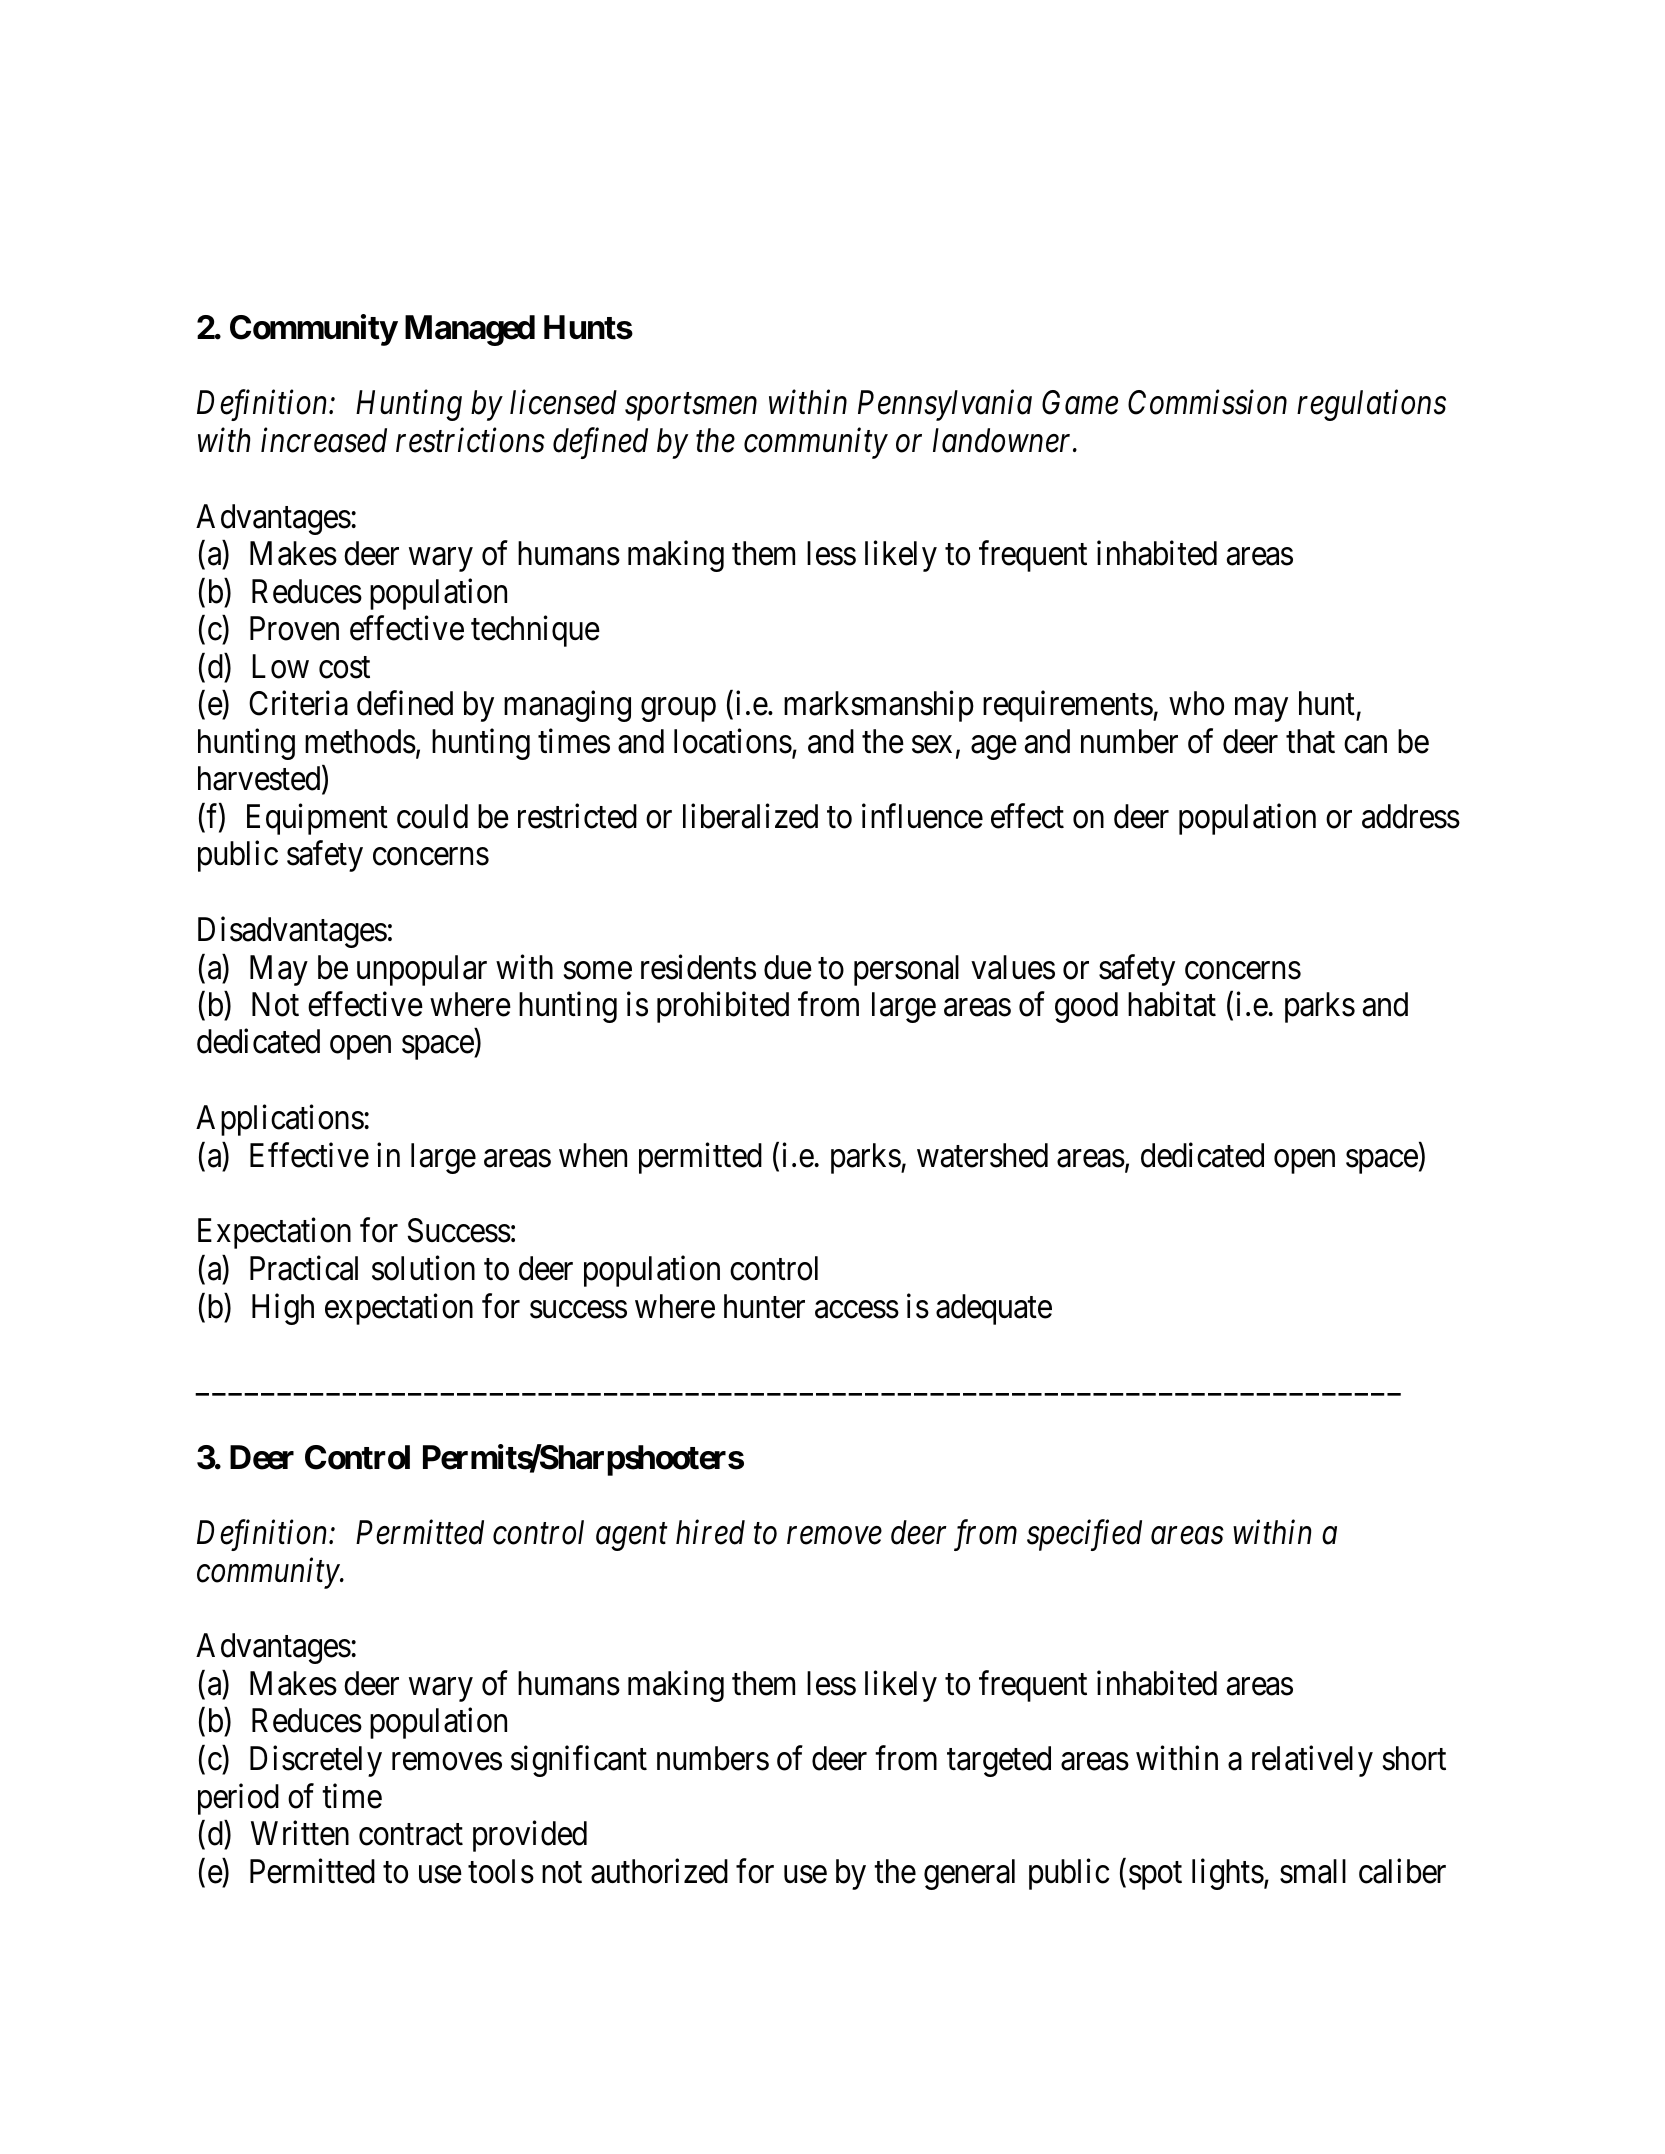 The image size is (1665, 2154). Describe the element at coordinates (298, 703) in the screenshot. I see `Criteria` at that location.
